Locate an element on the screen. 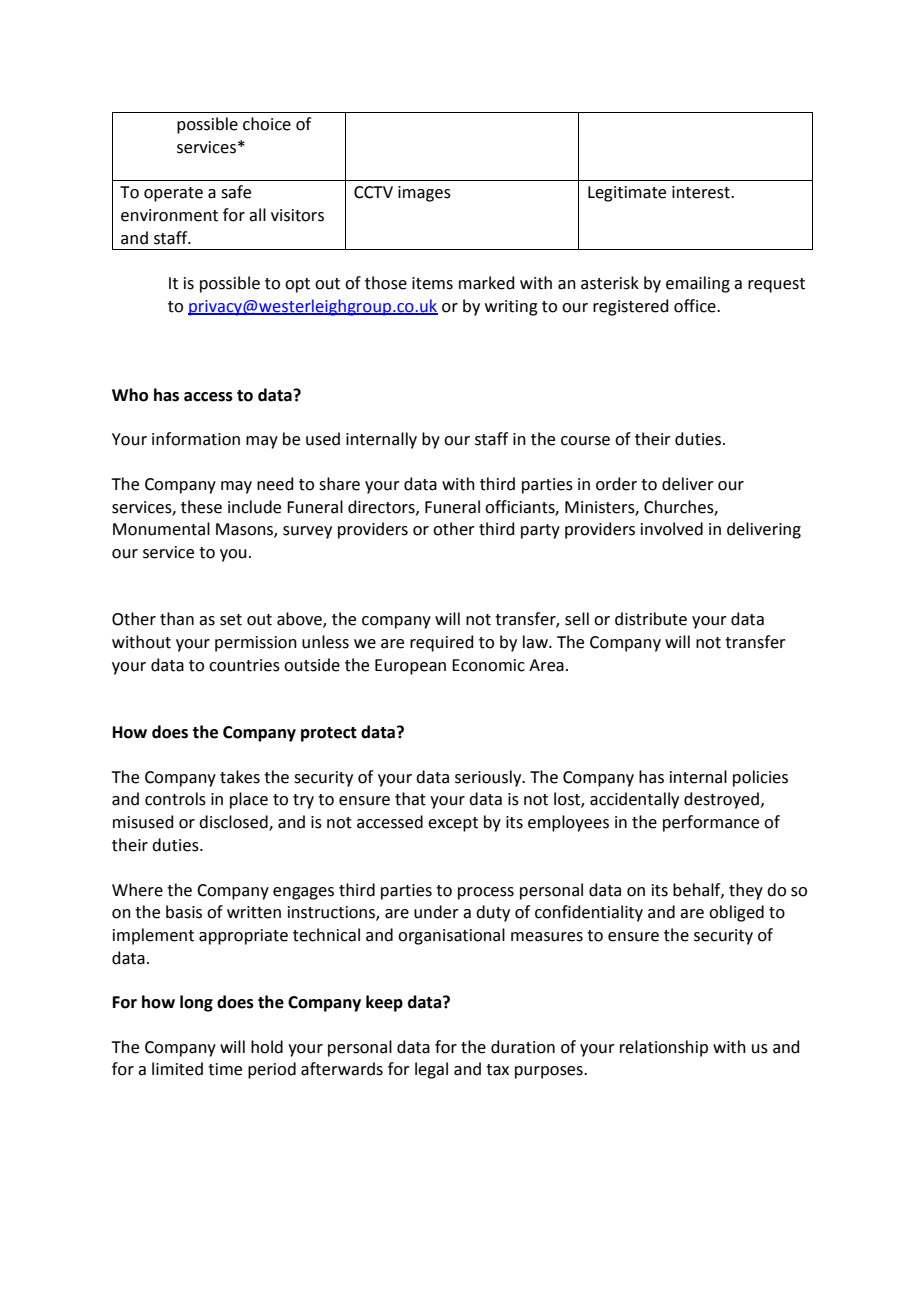 Image resolution: width=924 pixels, height=1308 pixels. takes is located at coordinates (240, 777).
